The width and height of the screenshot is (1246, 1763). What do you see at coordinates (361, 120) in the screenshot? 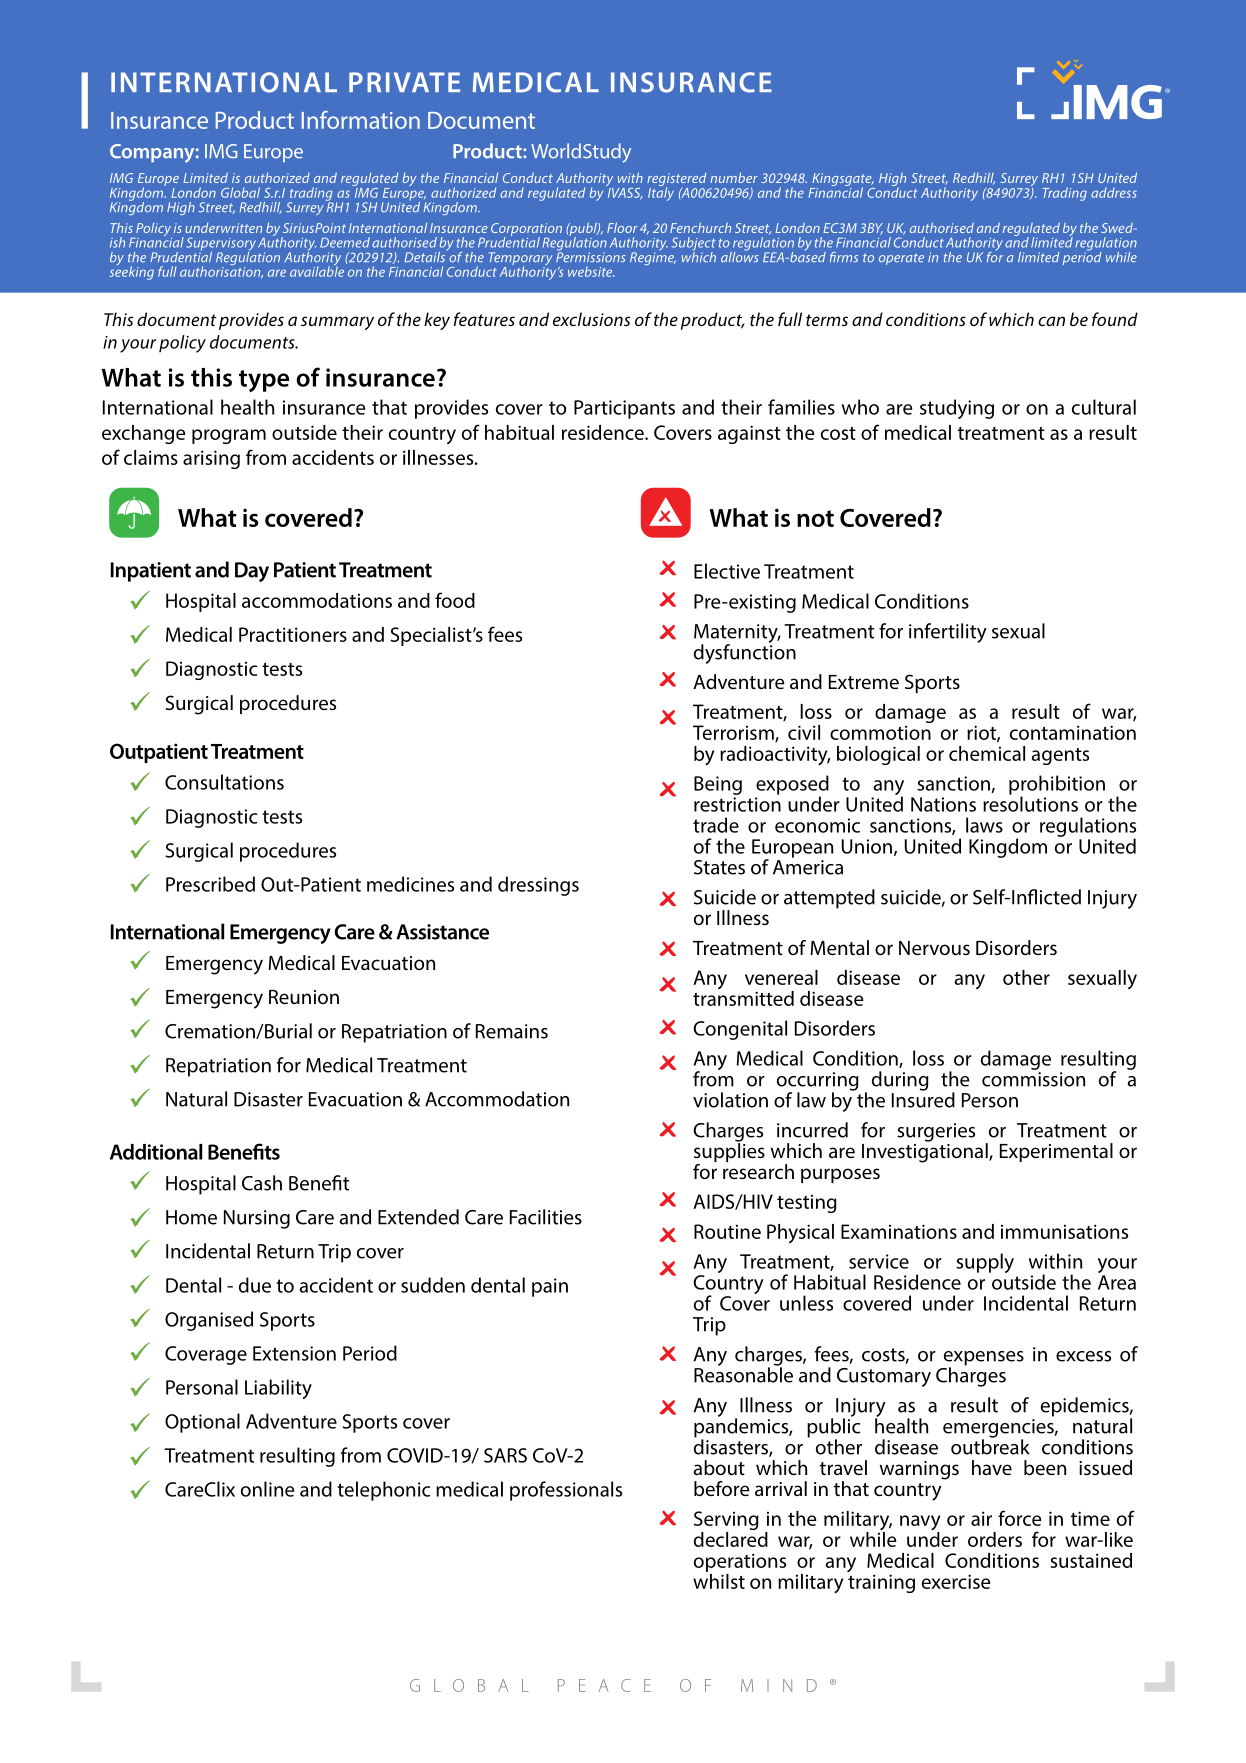
I see `Information` at bounding box center [361, 120].
